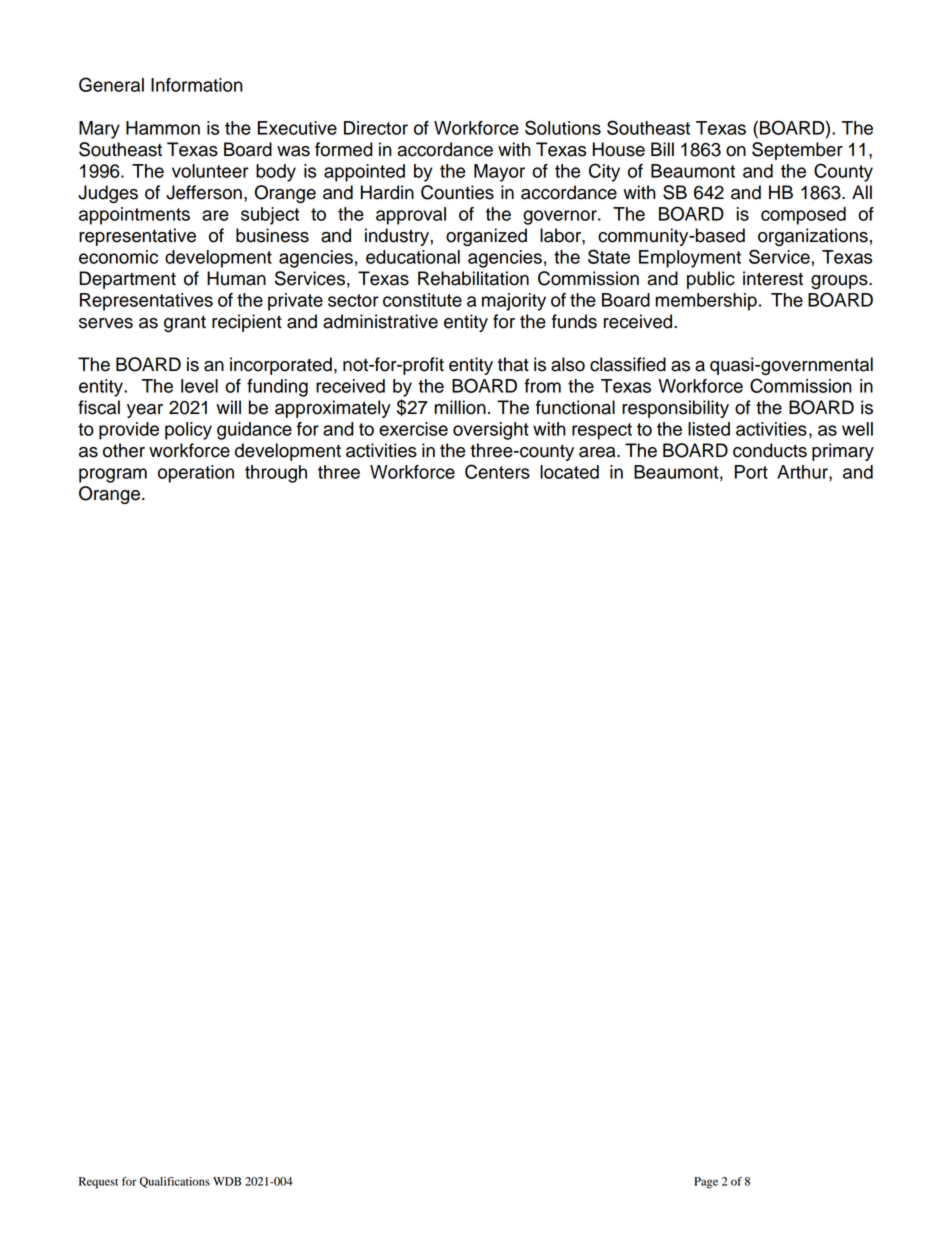 This document has width=952, height=1233. I want to click on Centers, so click(497, 471).
